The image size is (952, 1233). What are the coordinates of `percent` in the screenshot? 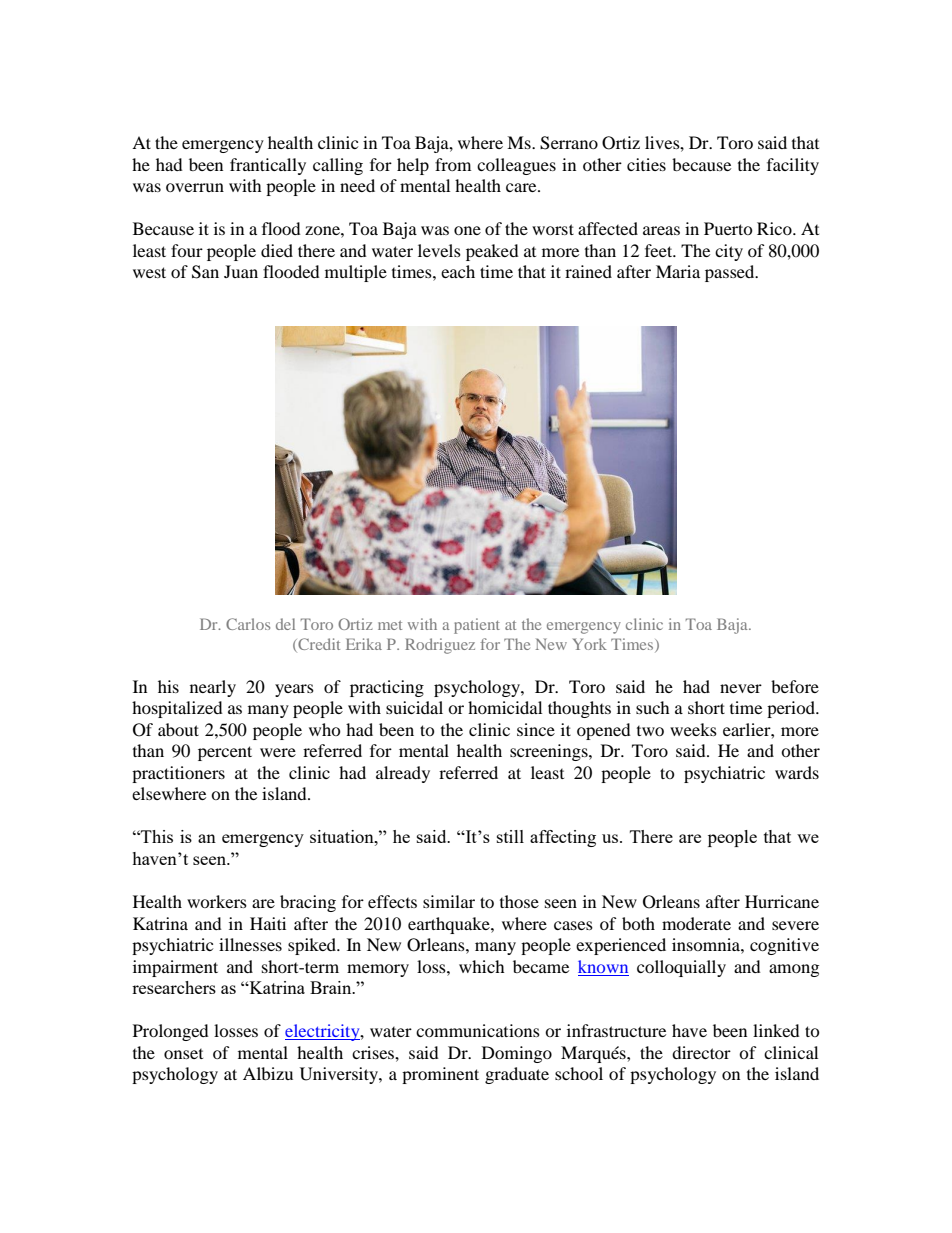 It's located at (225, 753).
